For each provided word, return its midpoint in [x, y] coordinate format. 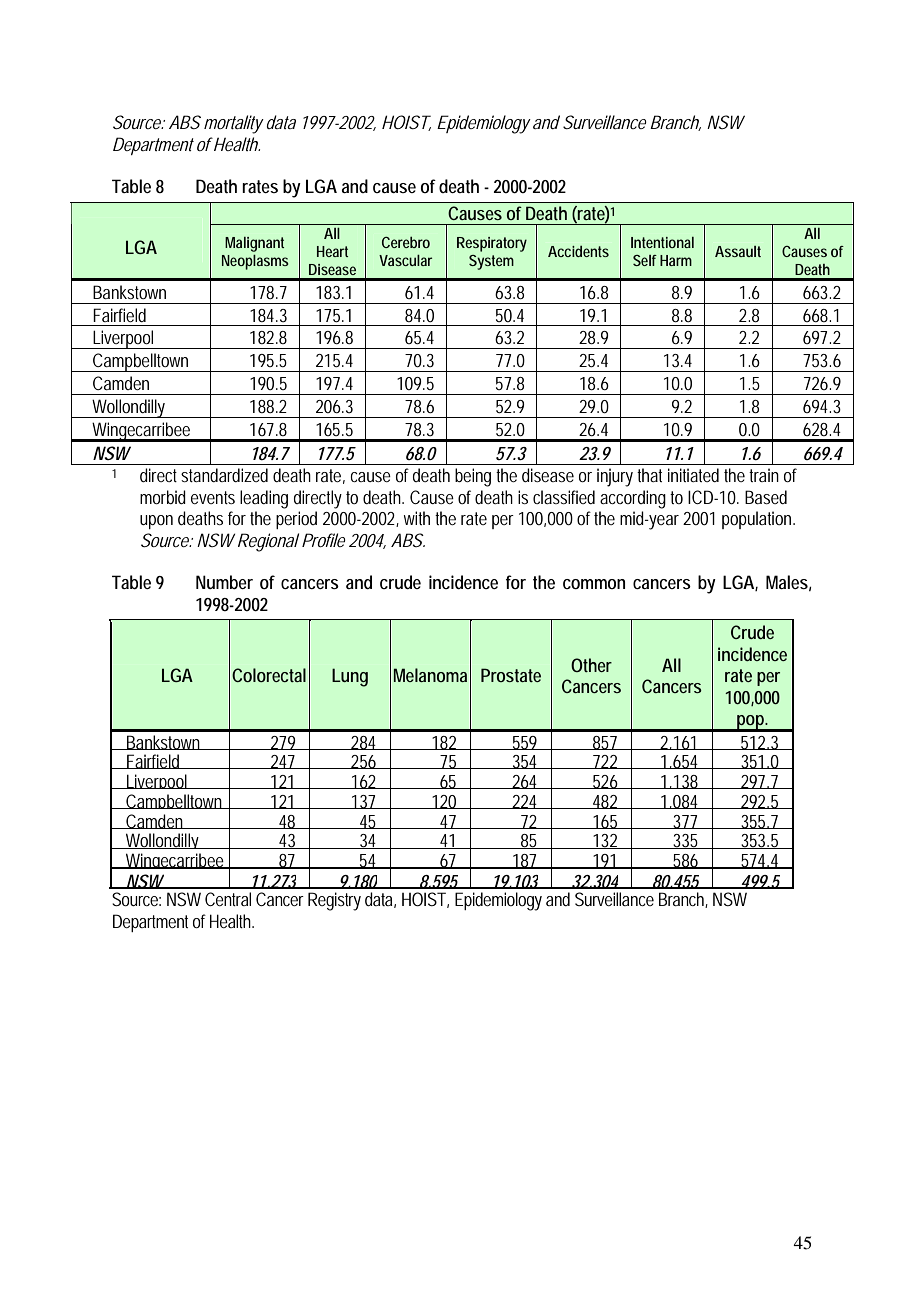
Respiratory [492, 244]
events [213, 497]
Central [228, 899]
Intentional [662, 242]
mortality [234, 124]
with [417, 518]
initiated [693, 475]
